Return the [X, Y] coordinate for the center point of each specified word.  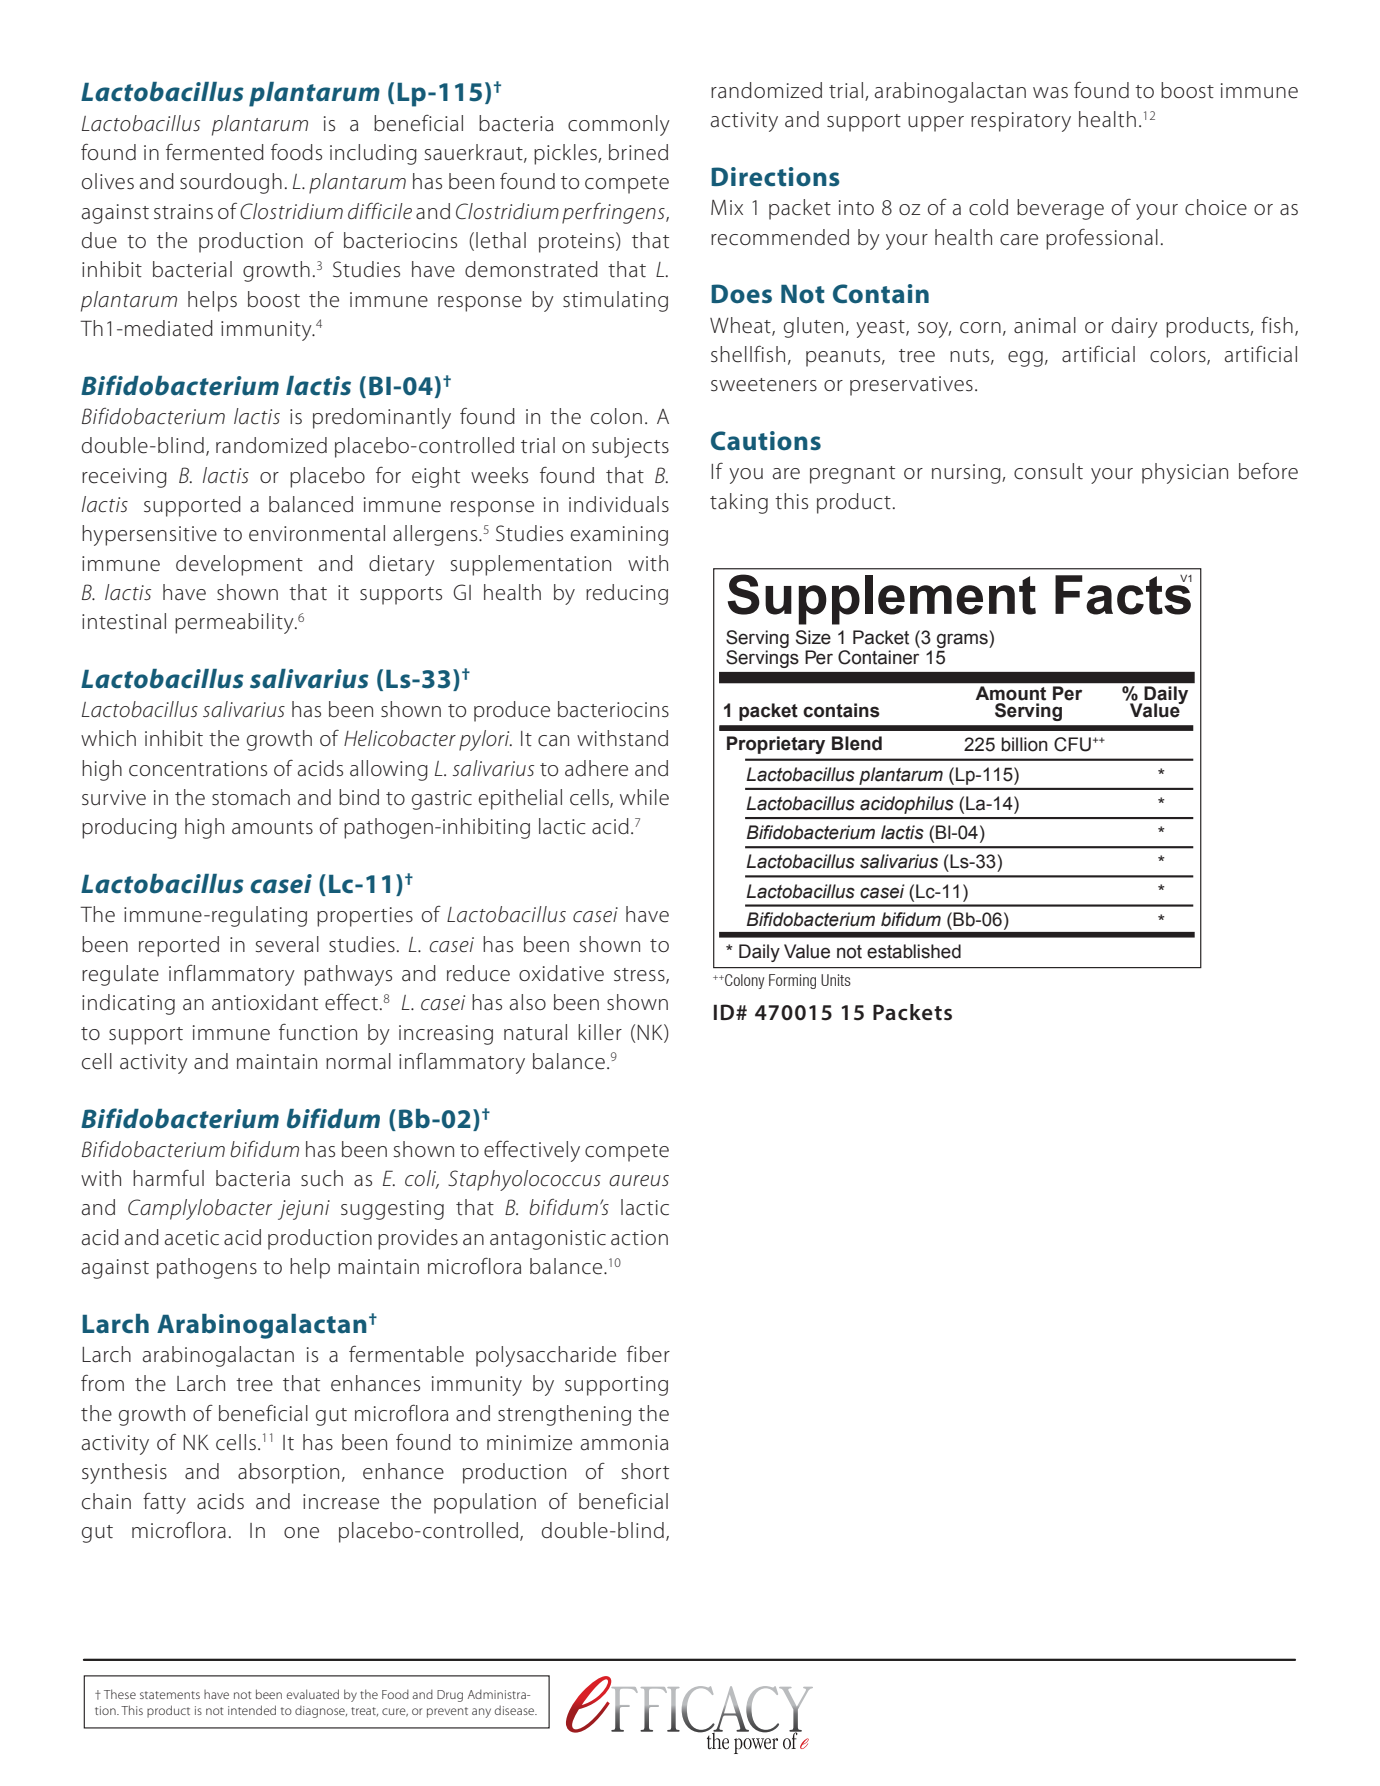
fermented [215, 152]
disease [516, 1710]
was [1050, 93]
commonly [619, 125]
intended [252, 1710]
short [645, 1471]
